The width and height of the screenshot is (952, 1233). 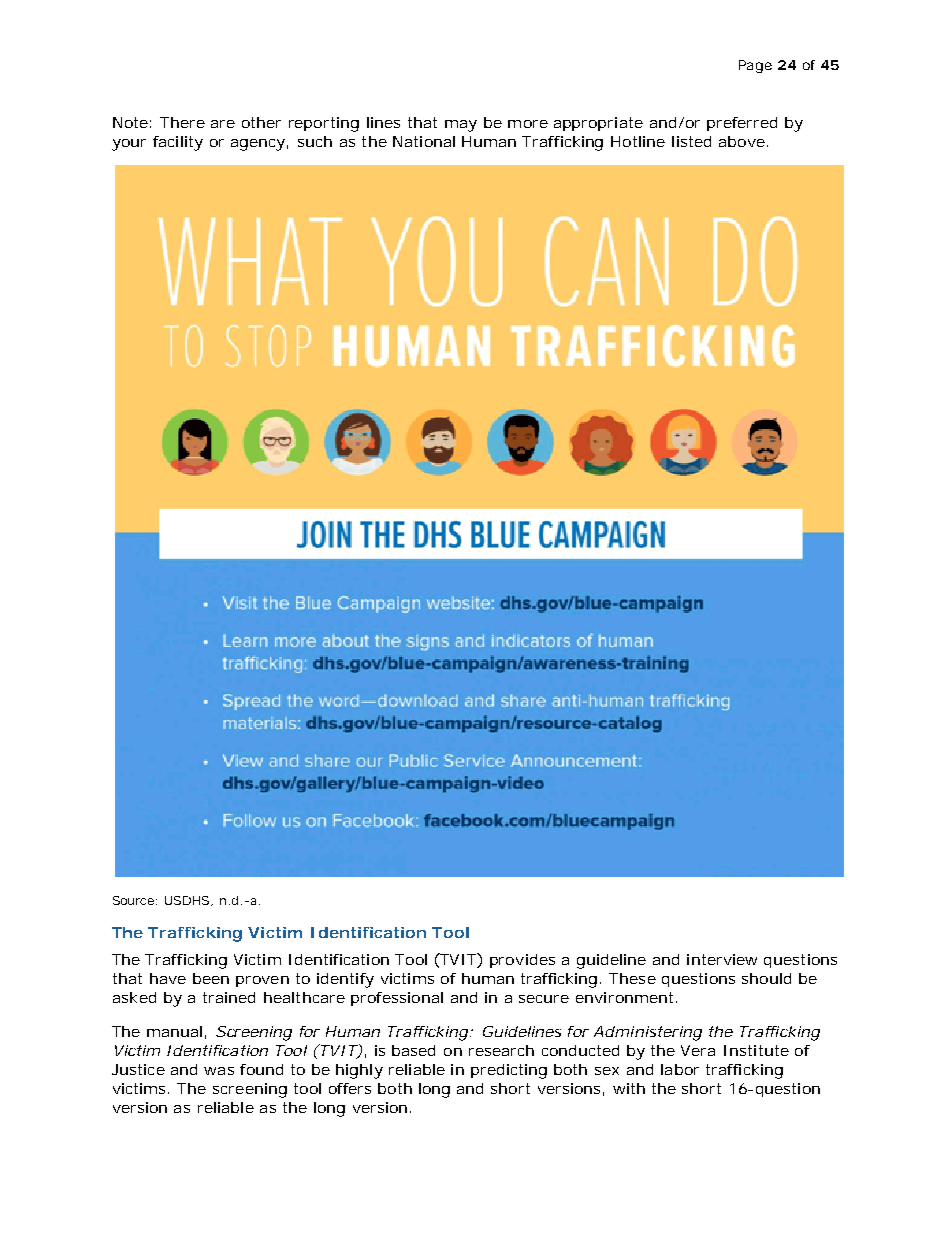 I want to click on Hotline, so click(x=638, y=141).
